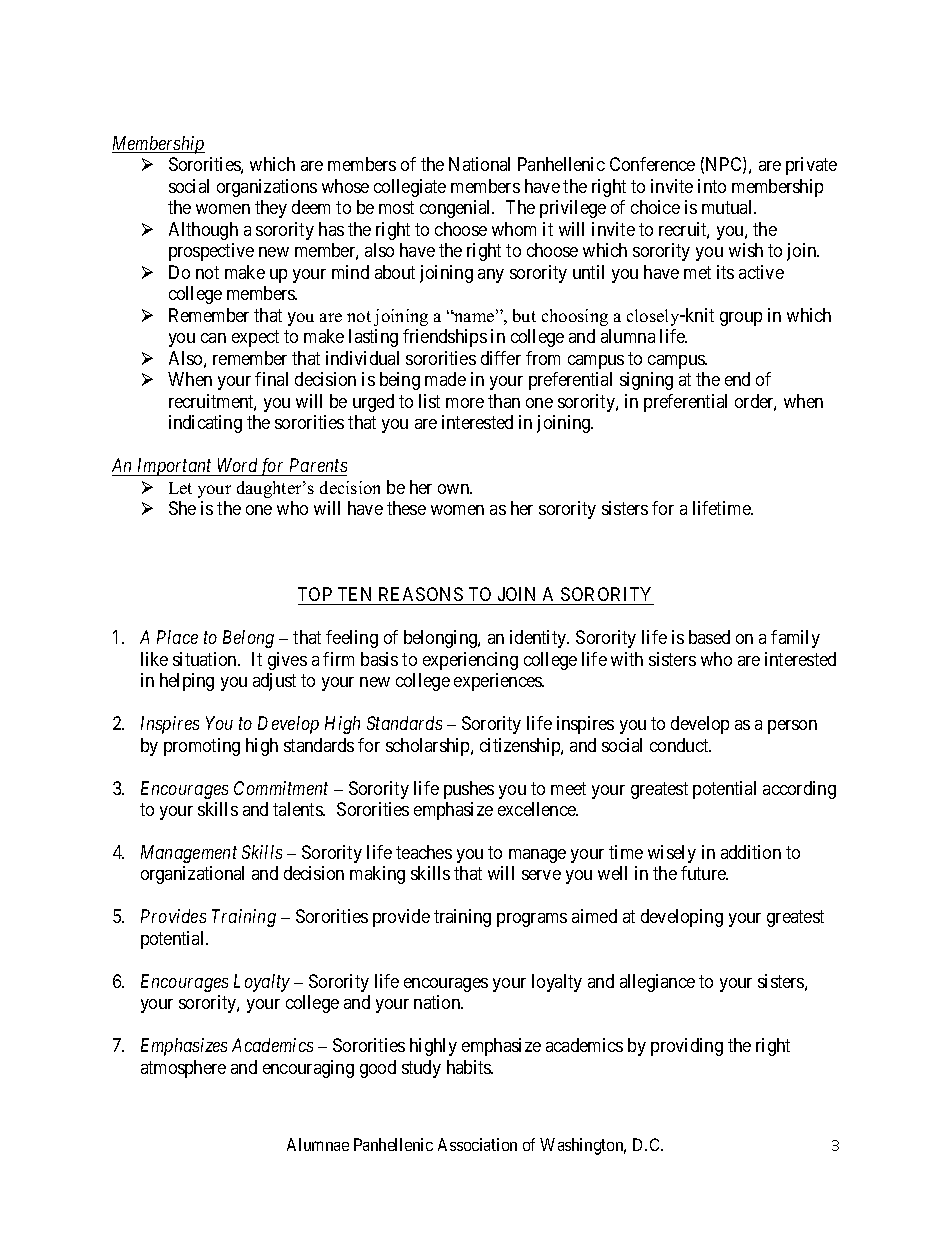 The image size is (952, 1233). What do you see at coordinates (728, 207) in the screenshot?
I see `mutual` at bounding box center [728, 207].
